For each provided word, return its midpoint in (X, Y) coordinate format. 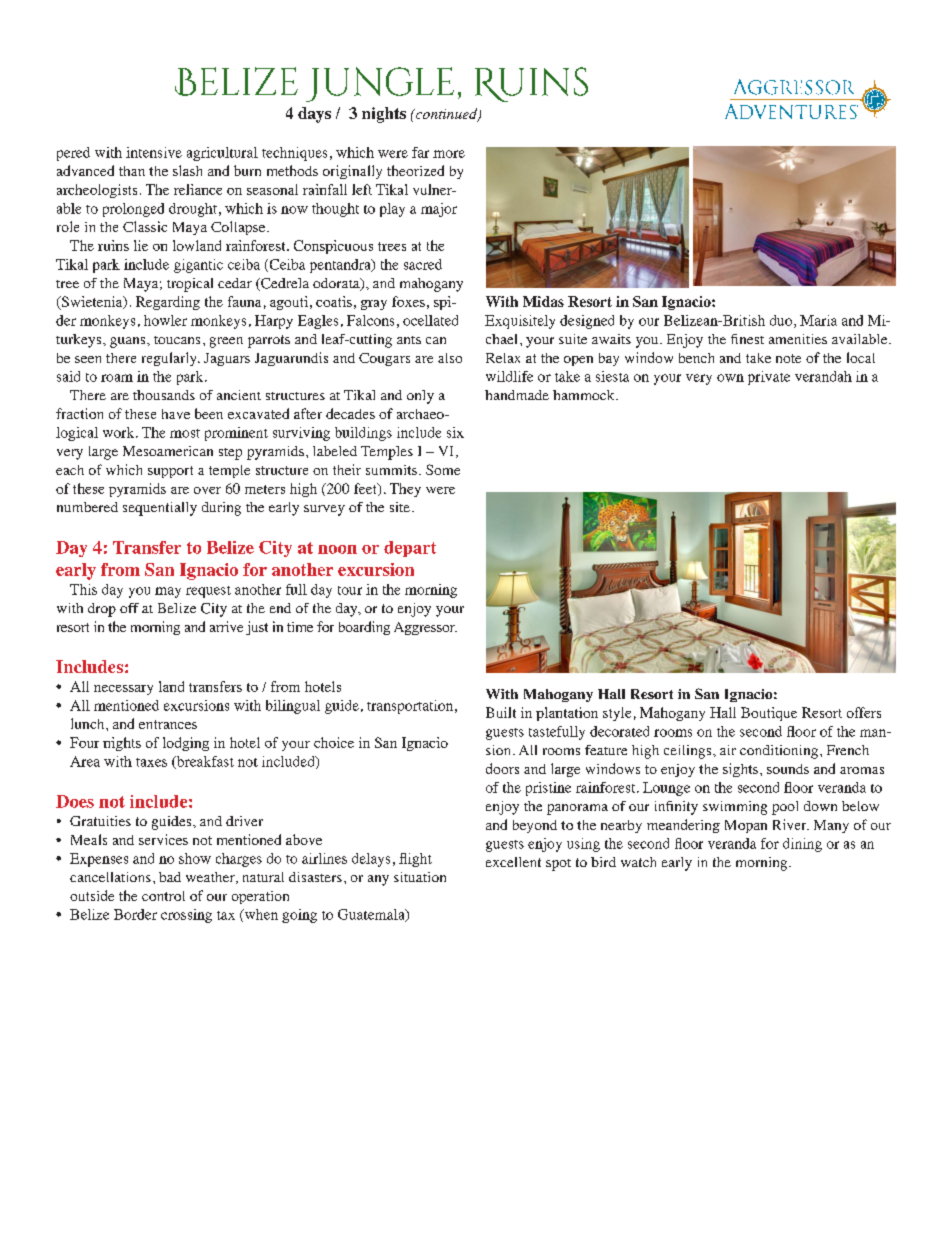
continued (446, 115)
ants (409, 340)
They (405, 490)
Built (501, 712)
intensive (154, 152)
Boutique (769, 714)
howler (165, 320)
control (163, 896)
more (449, 154)
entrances (168, 724)
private (769, 378)
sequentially (160, 509)
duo (782, 321)
